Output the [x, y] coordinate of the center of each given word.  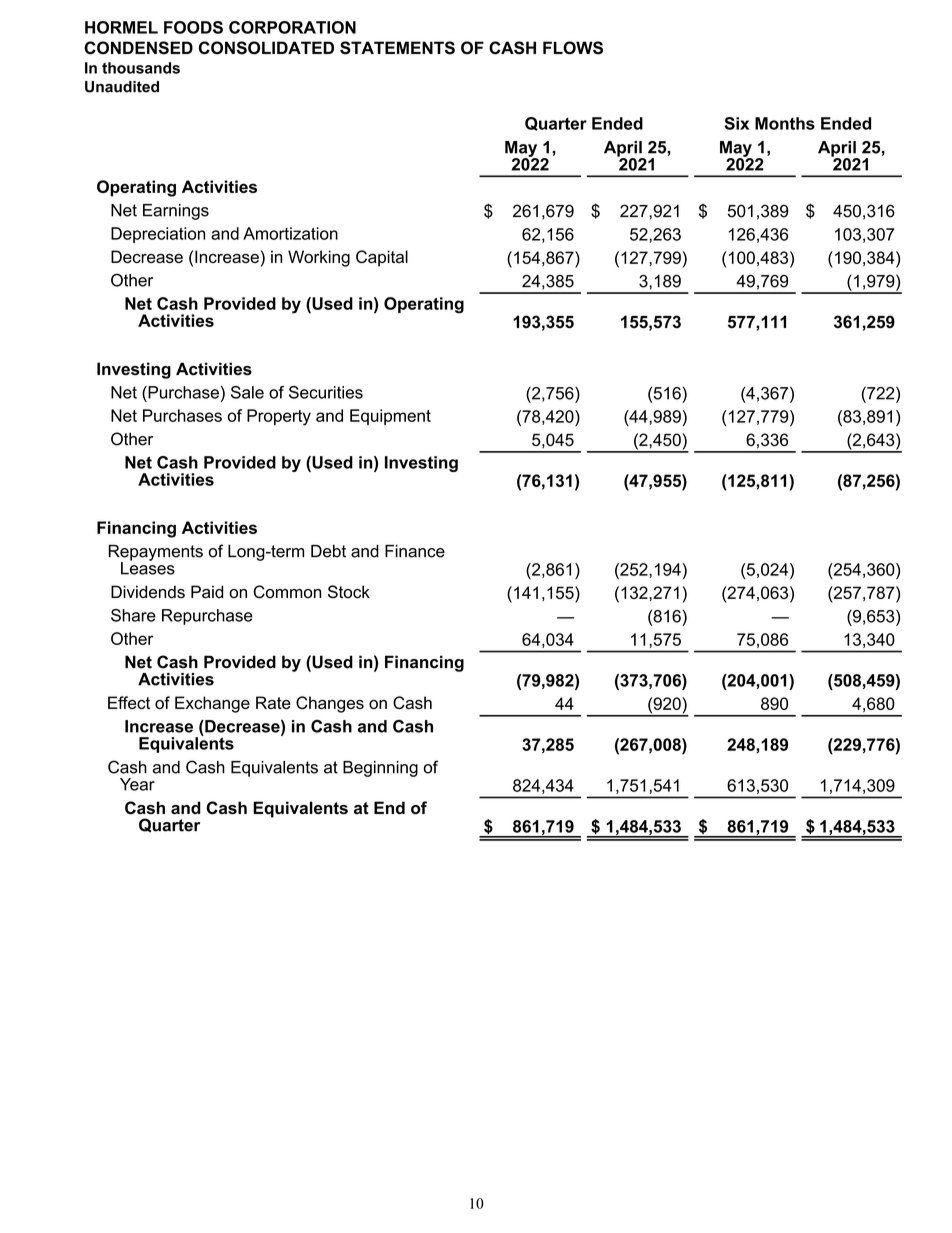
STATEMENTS [397, 48]
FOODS [193, 27]
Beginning [380, 769]
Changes [330, 704]
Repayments [156, 554]
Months [785, 123]
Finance [415, 551]
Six [736, 123]
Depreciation [158, 235]
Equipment [390, 417]
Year [137, 784]
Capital [382, 258]
